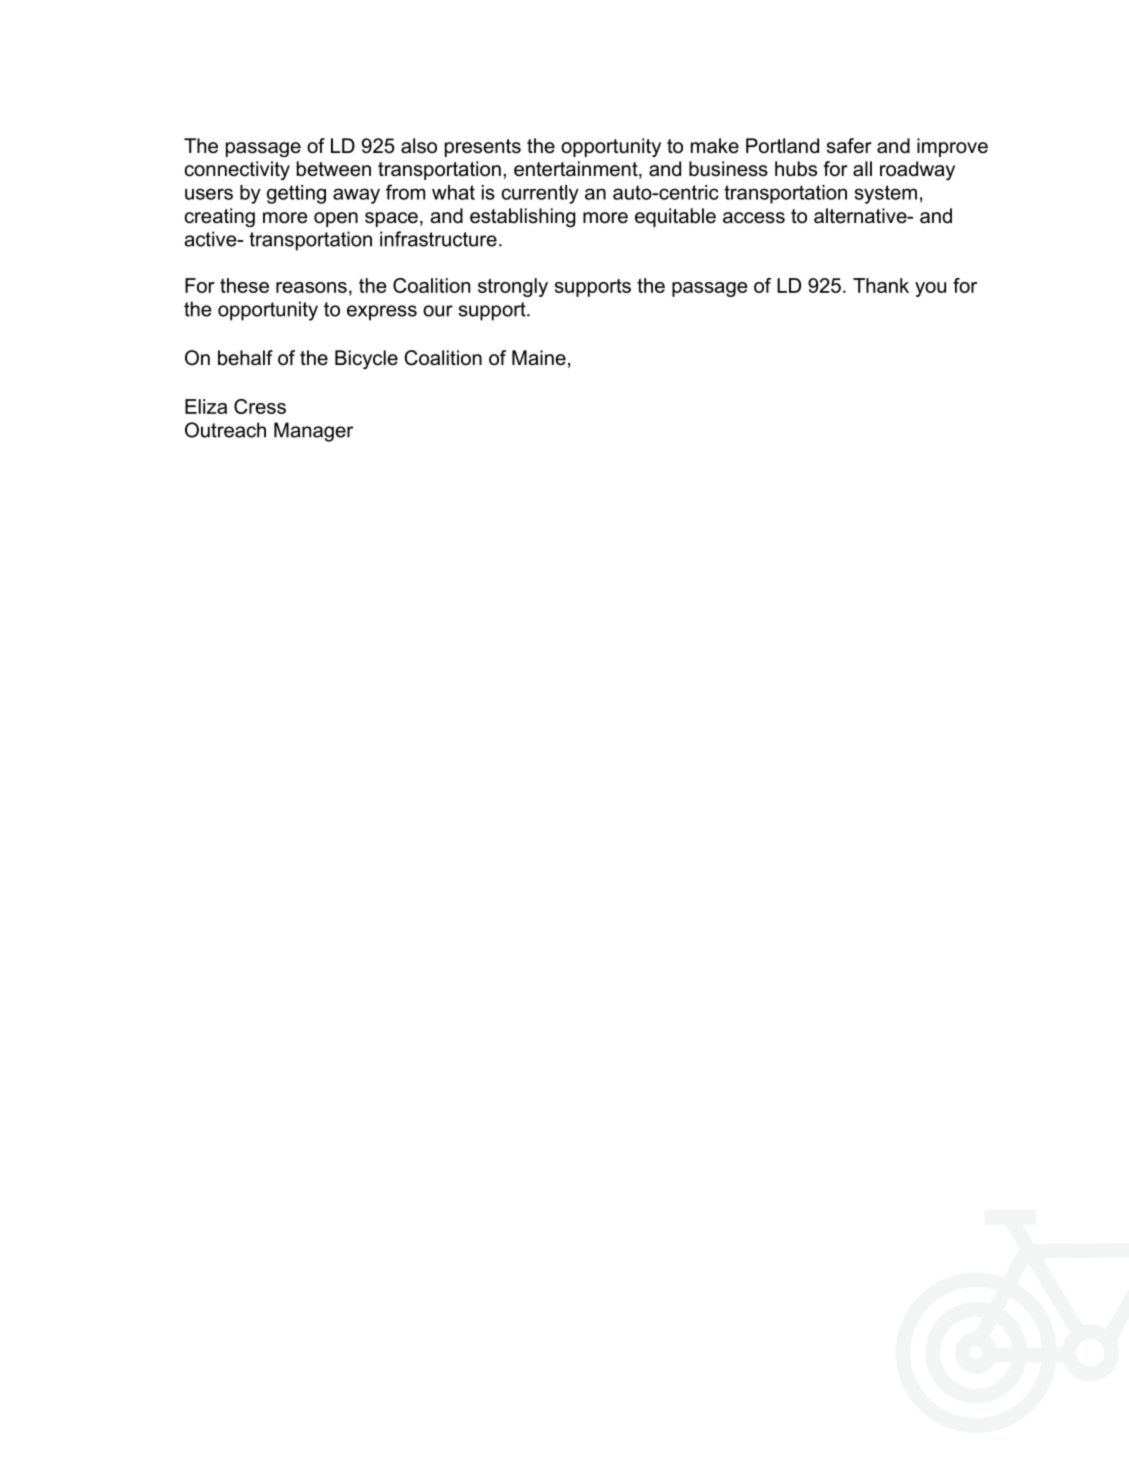 The height and width of the page is (1461, 1129). What do you see at coordinates (438, 239) in the page?
I see `infrastructure` at bounding box center [438, 239].
